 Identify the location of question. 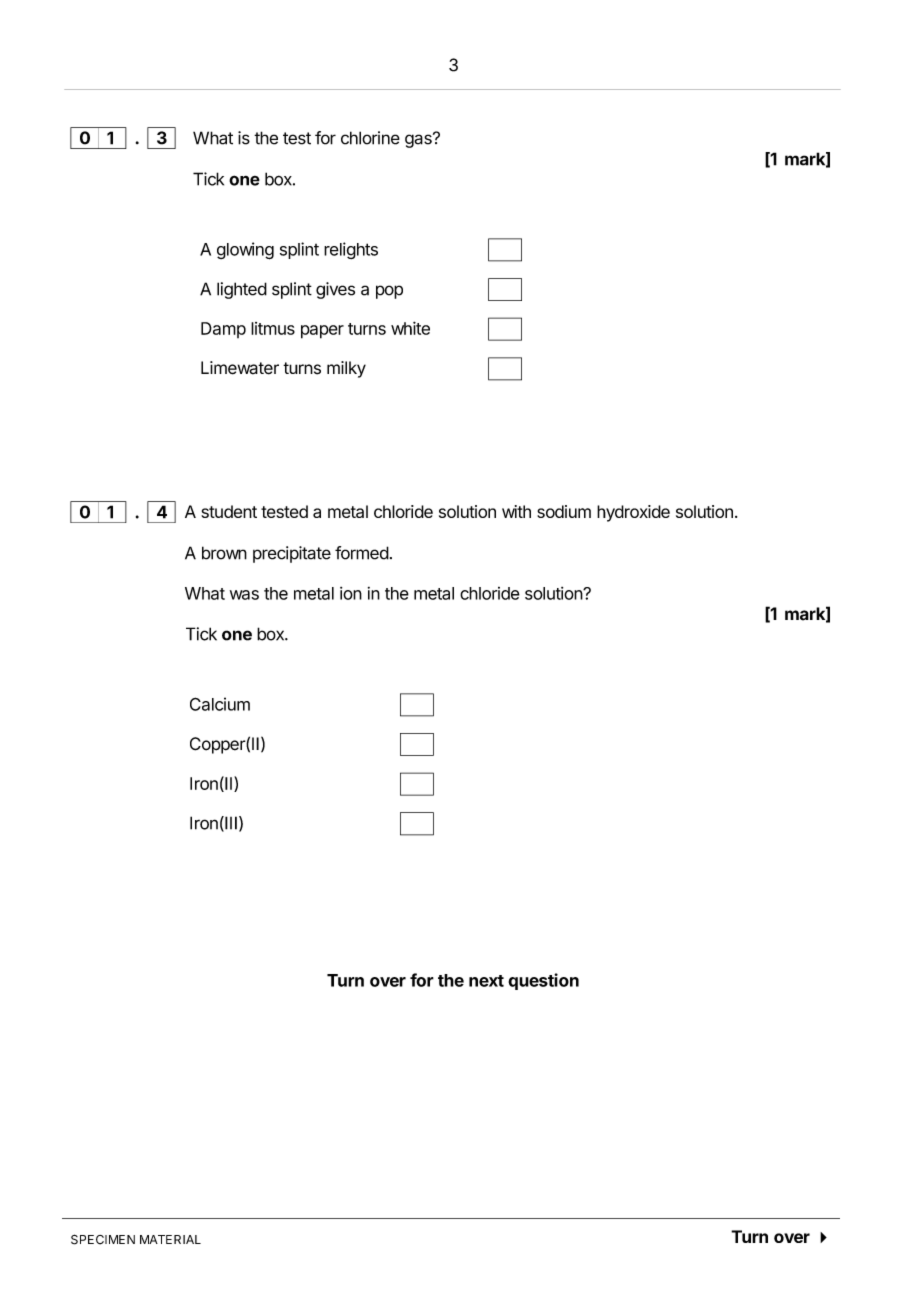
(543, 981).
